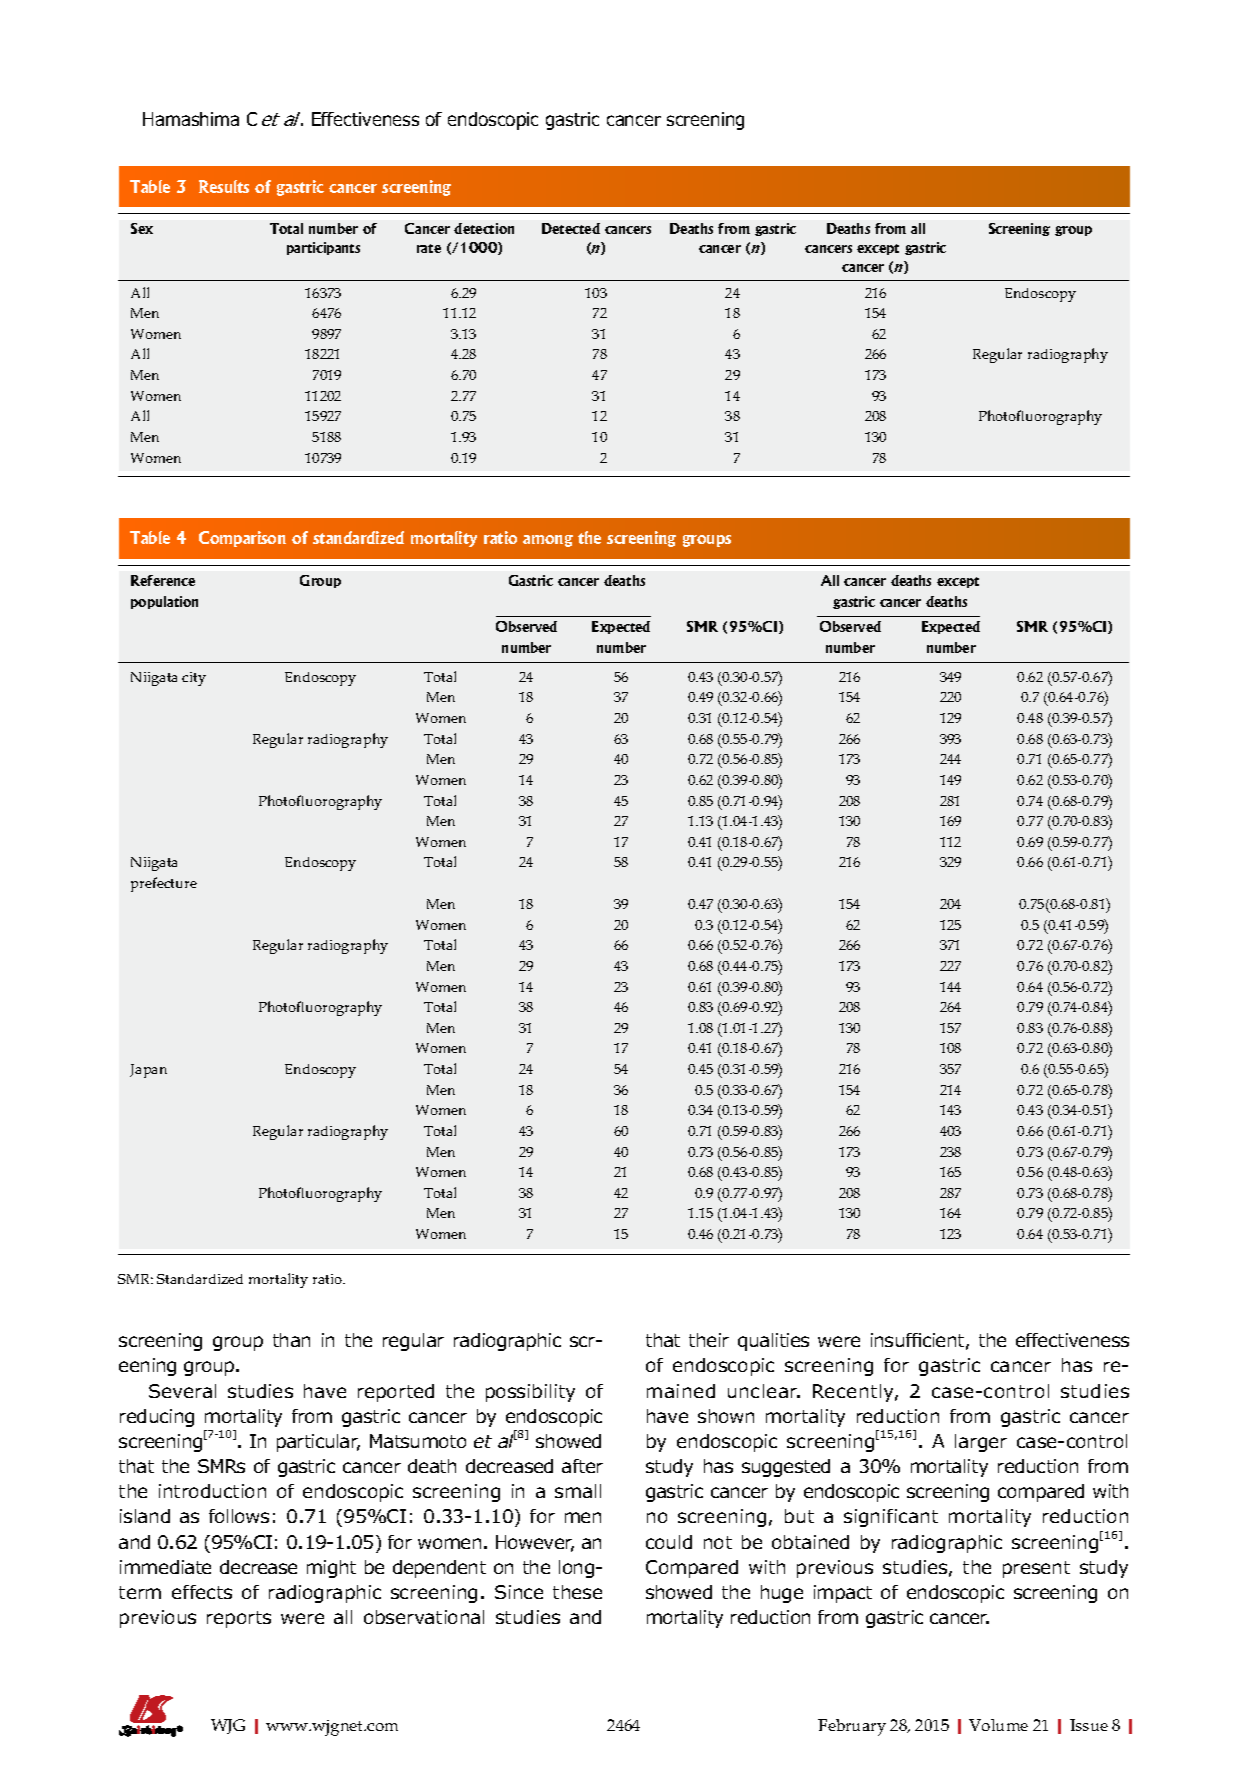 This screenshot has width=1249, height=1766. What do you see at coordinates (429, 248) in the screenshot?
I see `rate` at bounding box center [429, 248].
